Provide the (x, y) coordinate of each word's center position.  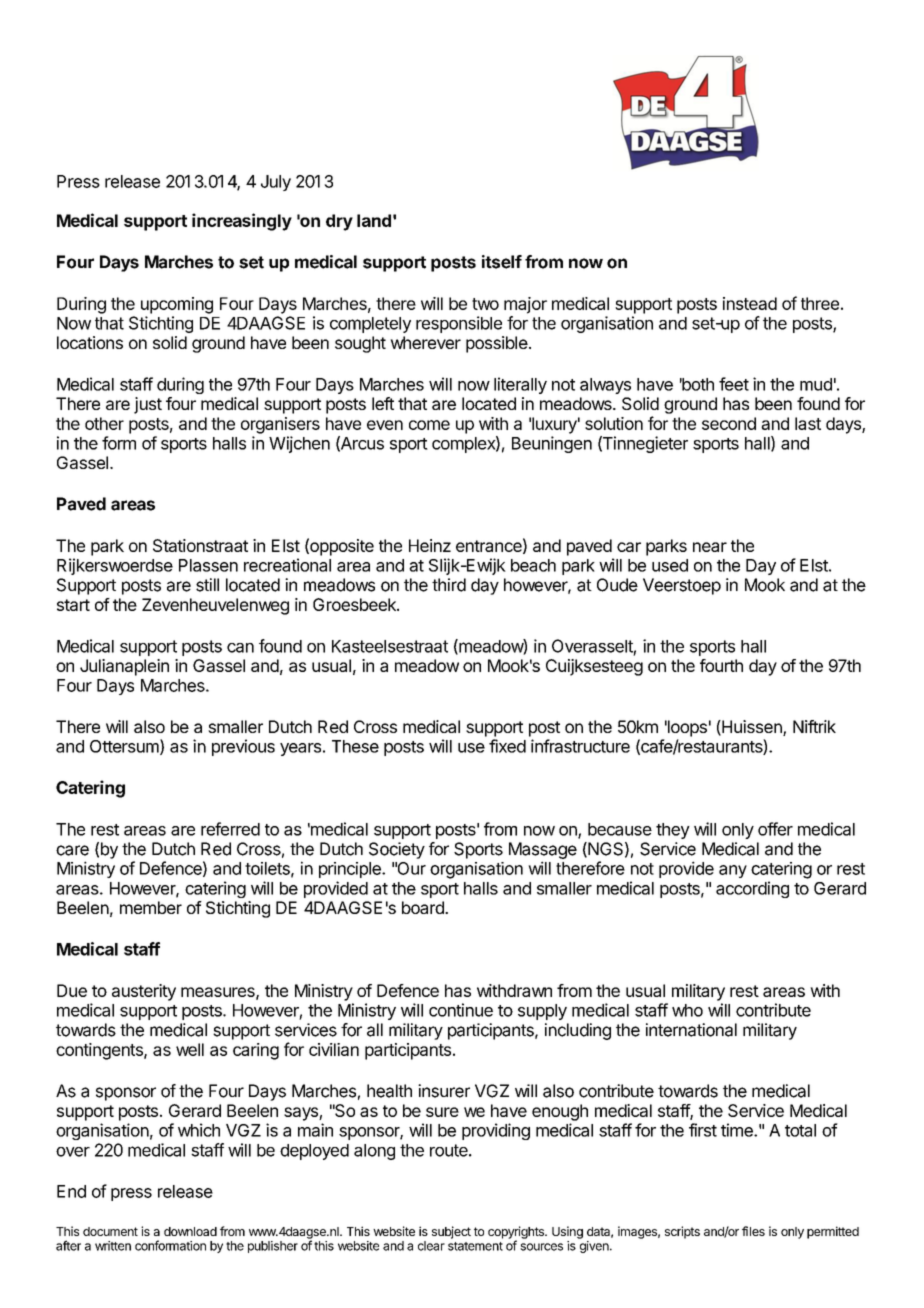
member (151, 907)
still (207, 585)
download (190, 1231)
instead (750, 303)
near (710, 547)
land (374, 220)
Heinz (430, 545)
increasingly (242, 222)
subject (451, 1232)
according (752, 889)
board (424, 907)
